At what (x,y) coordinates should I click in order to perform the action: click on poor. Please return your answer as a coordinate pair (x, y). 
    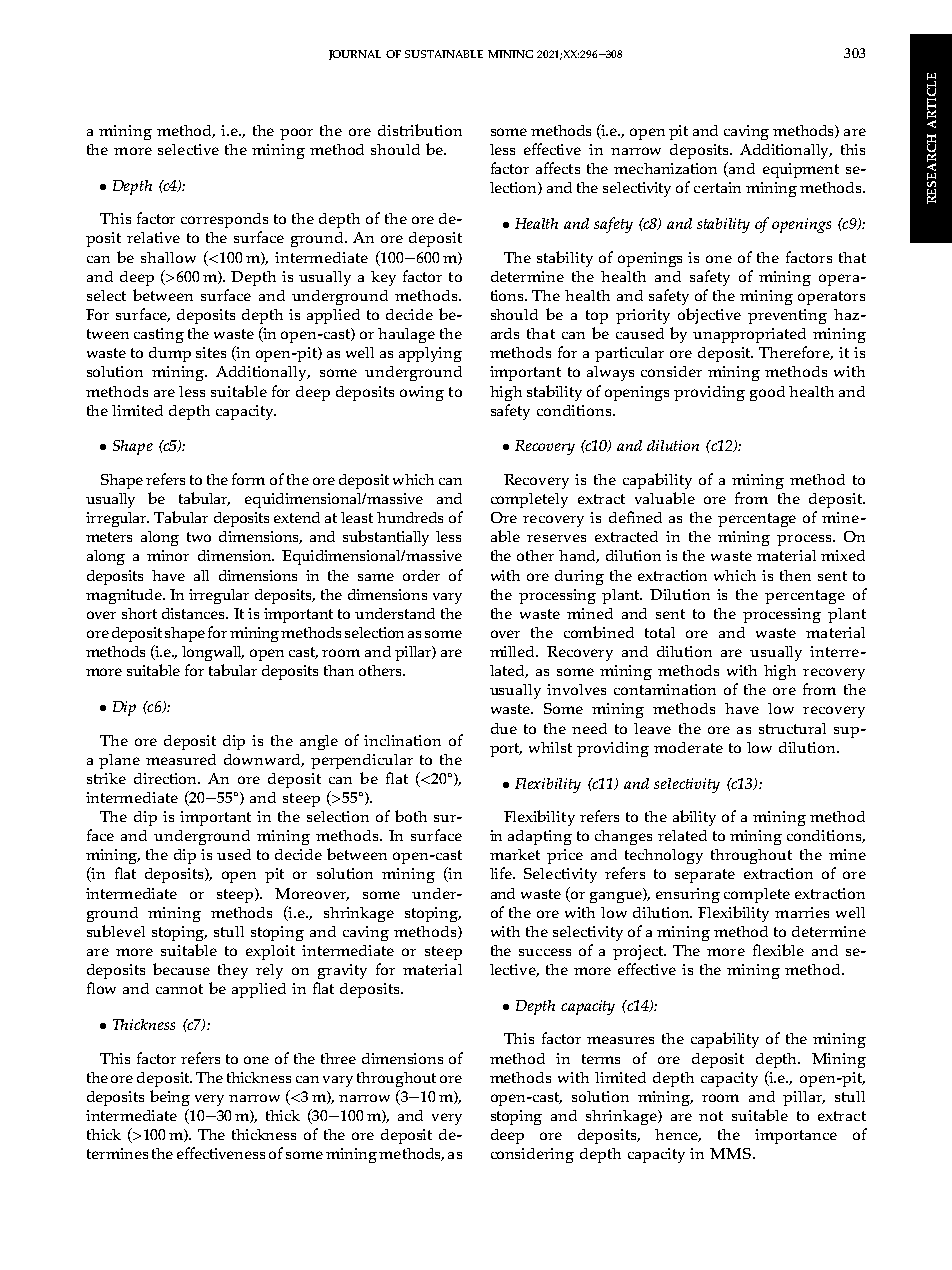
    Looking at the image, I should click on (296, 134).
